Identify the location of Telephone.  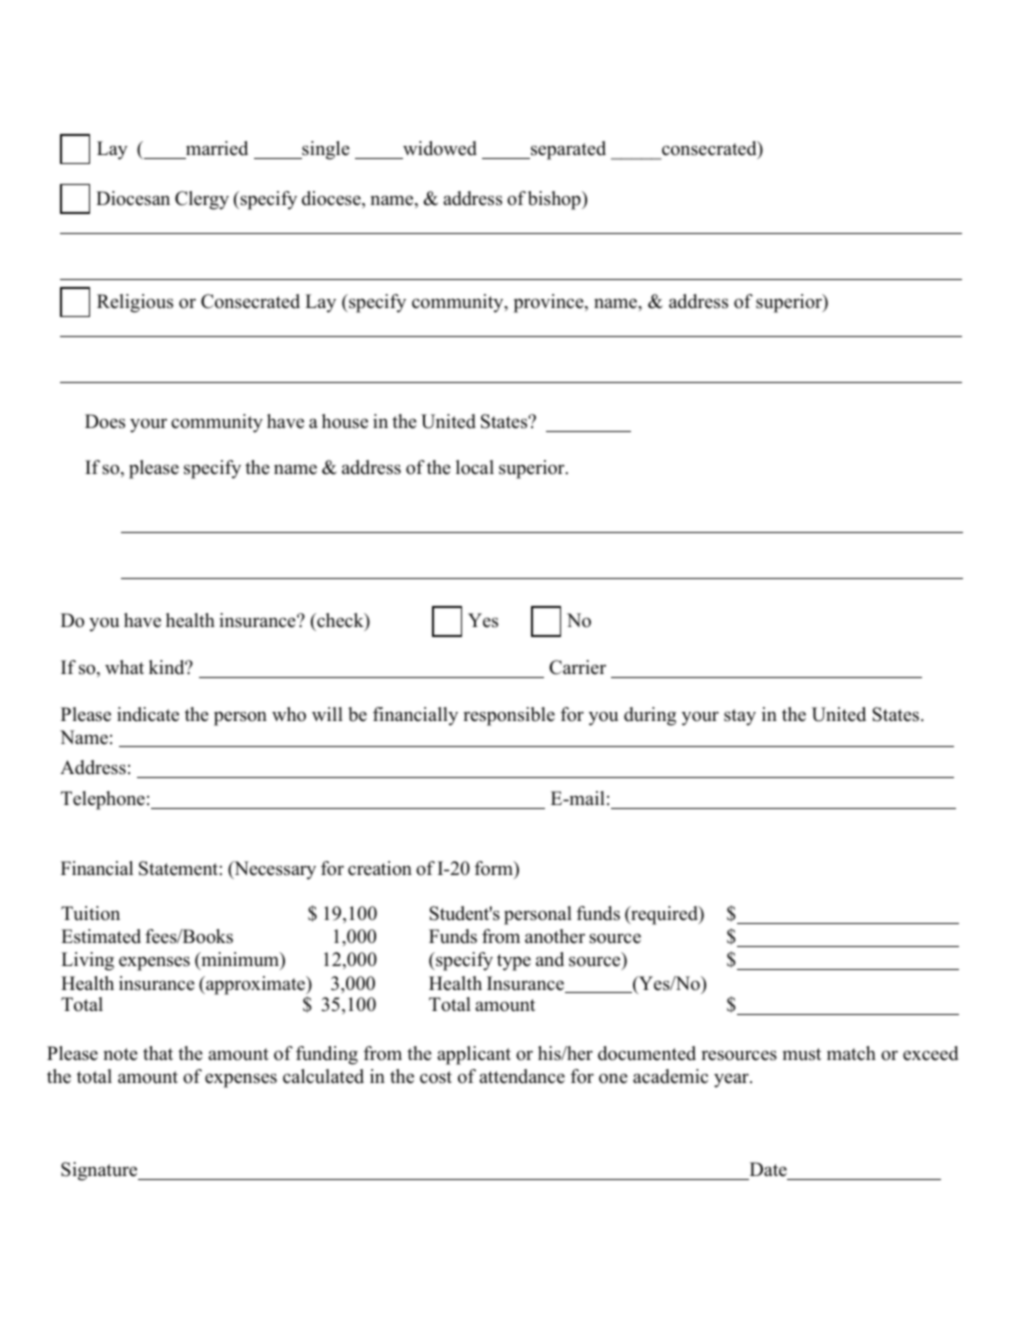
(103, 800).
